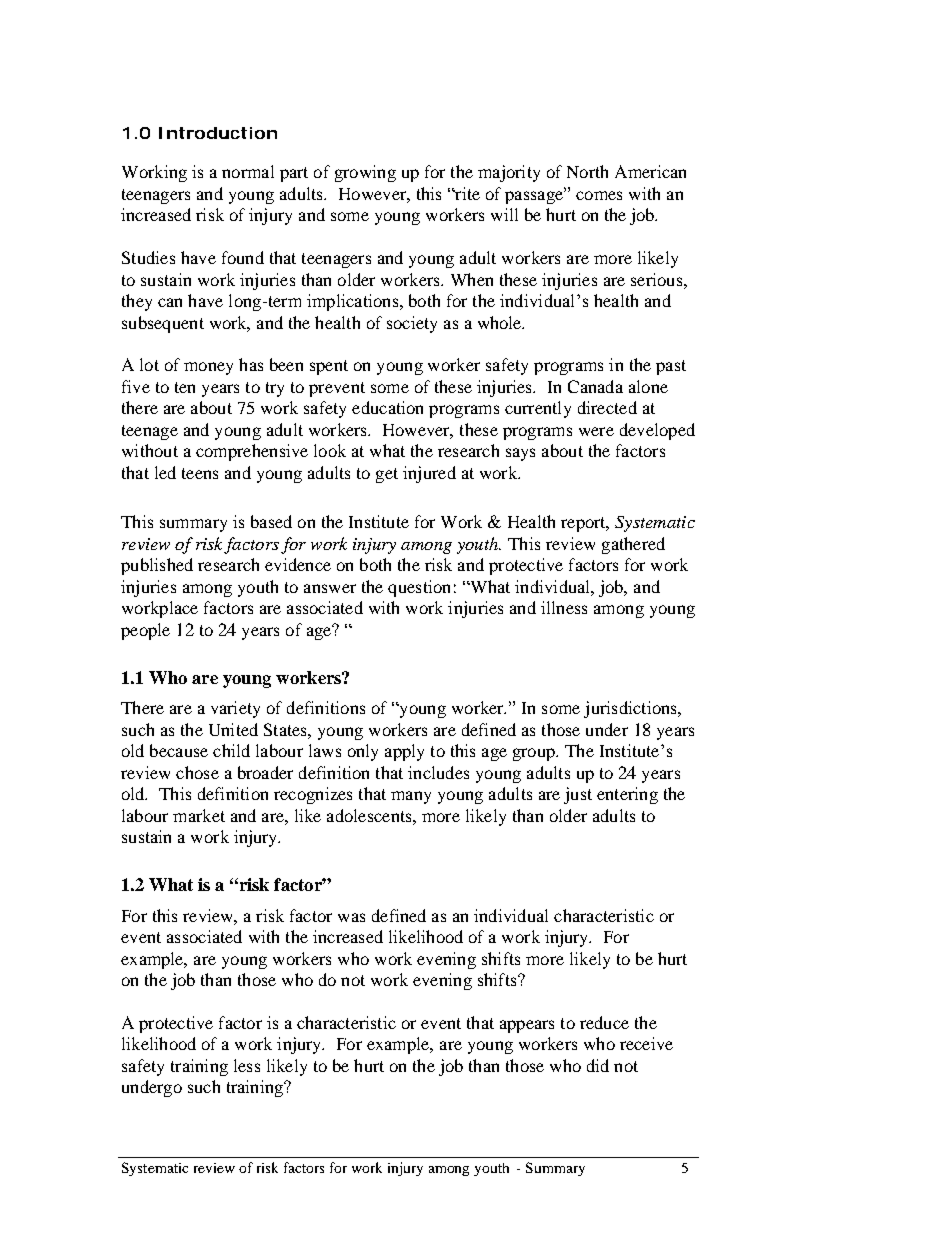  Describe the element at coordinates (527, 1026) in the screenshot. I see `appears` at that location.
